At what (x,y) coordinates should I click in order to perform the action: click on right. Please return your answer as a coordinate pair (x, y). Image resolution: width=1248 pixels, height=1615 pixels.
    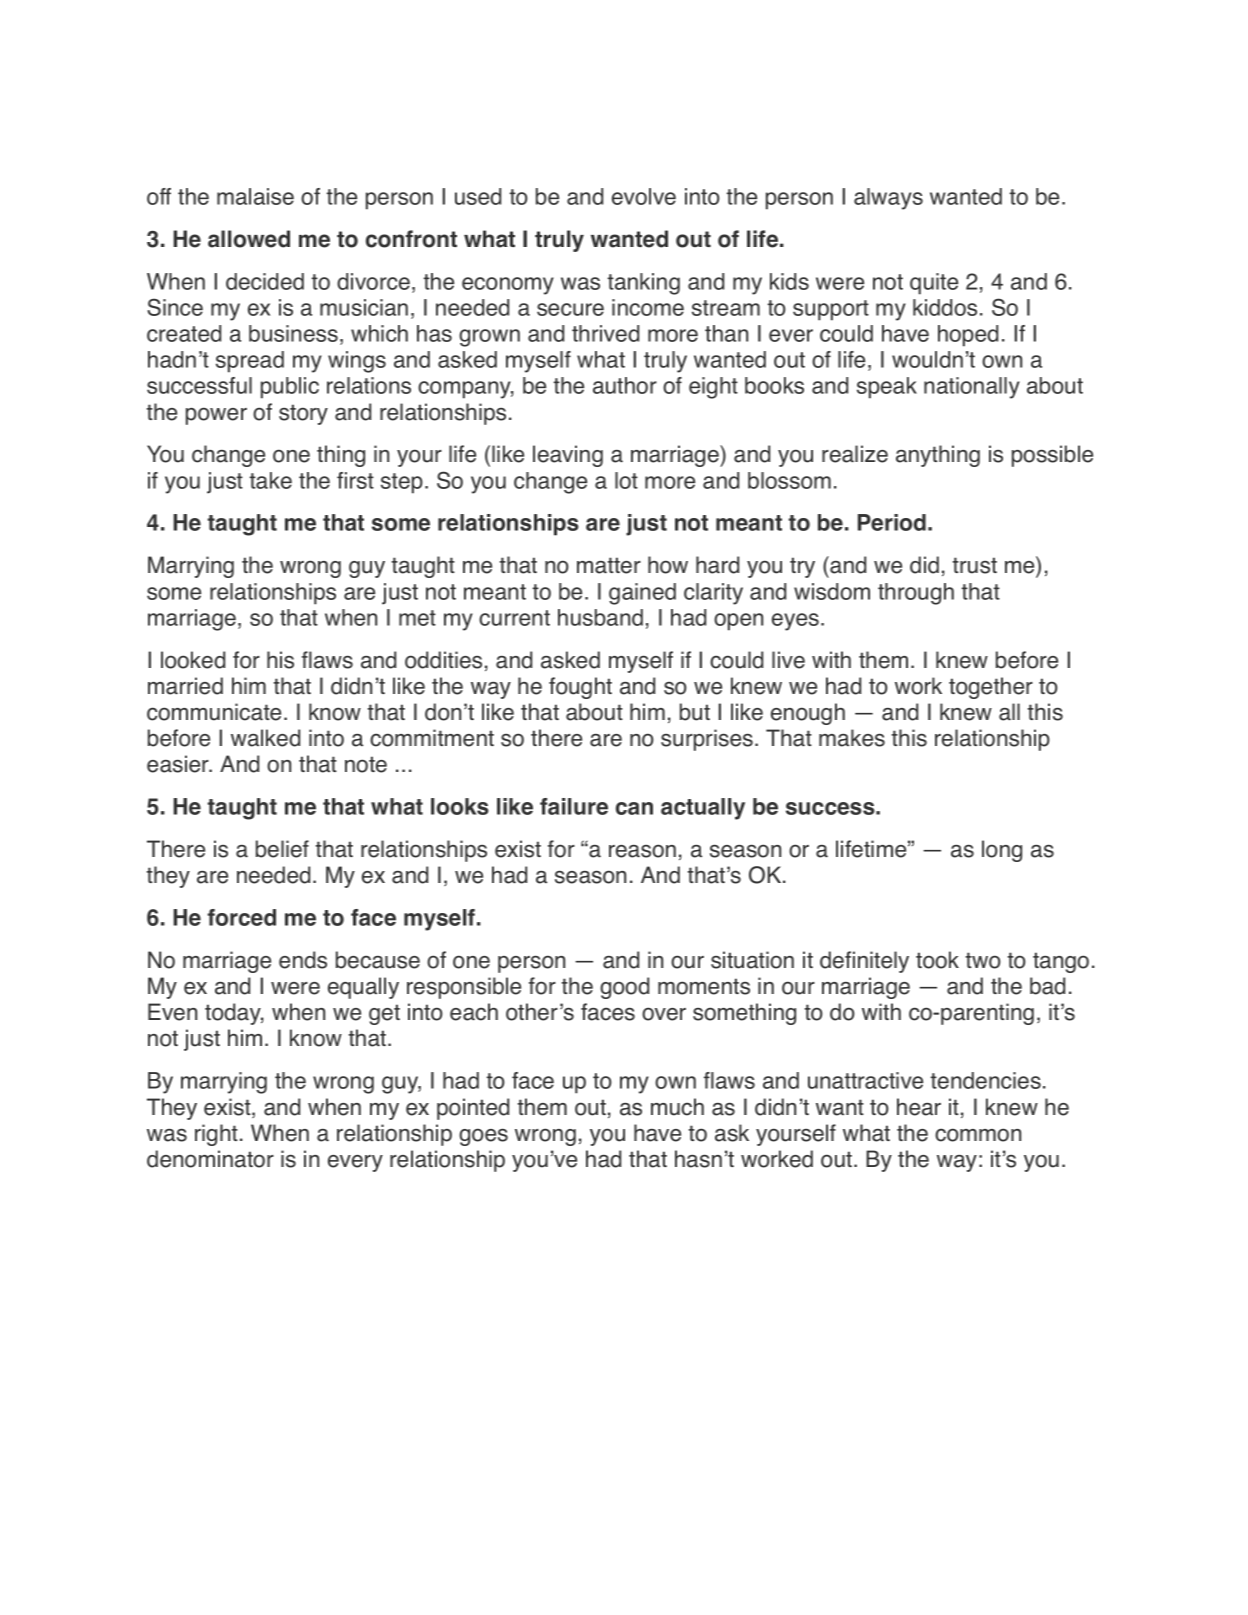
    Looking at the image, I should click on (216, 1135).
